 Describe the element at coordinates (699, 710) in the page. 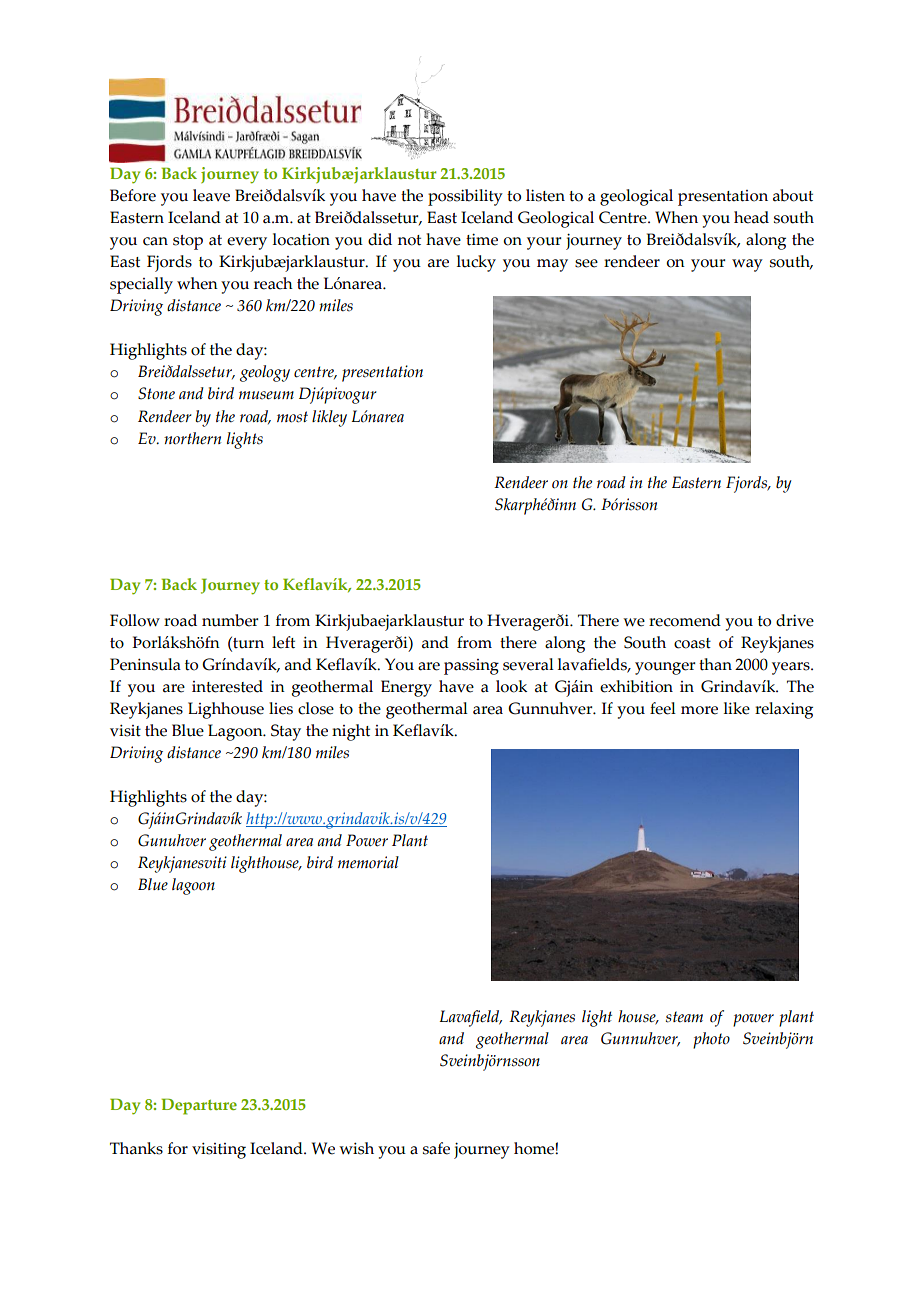

I see `more` at that location.
